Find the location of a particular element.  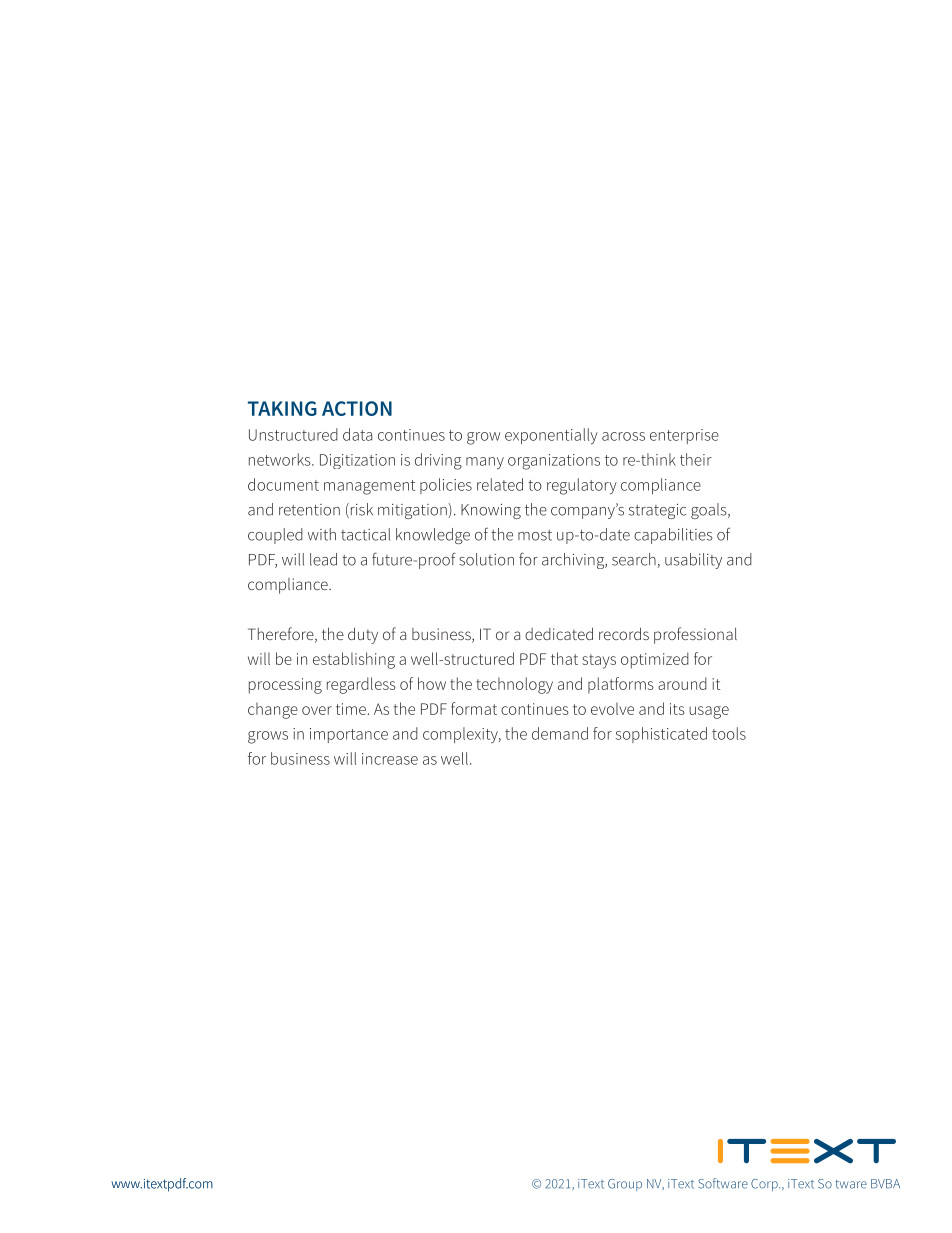

dedicated is located at coordinates (559, 633).
